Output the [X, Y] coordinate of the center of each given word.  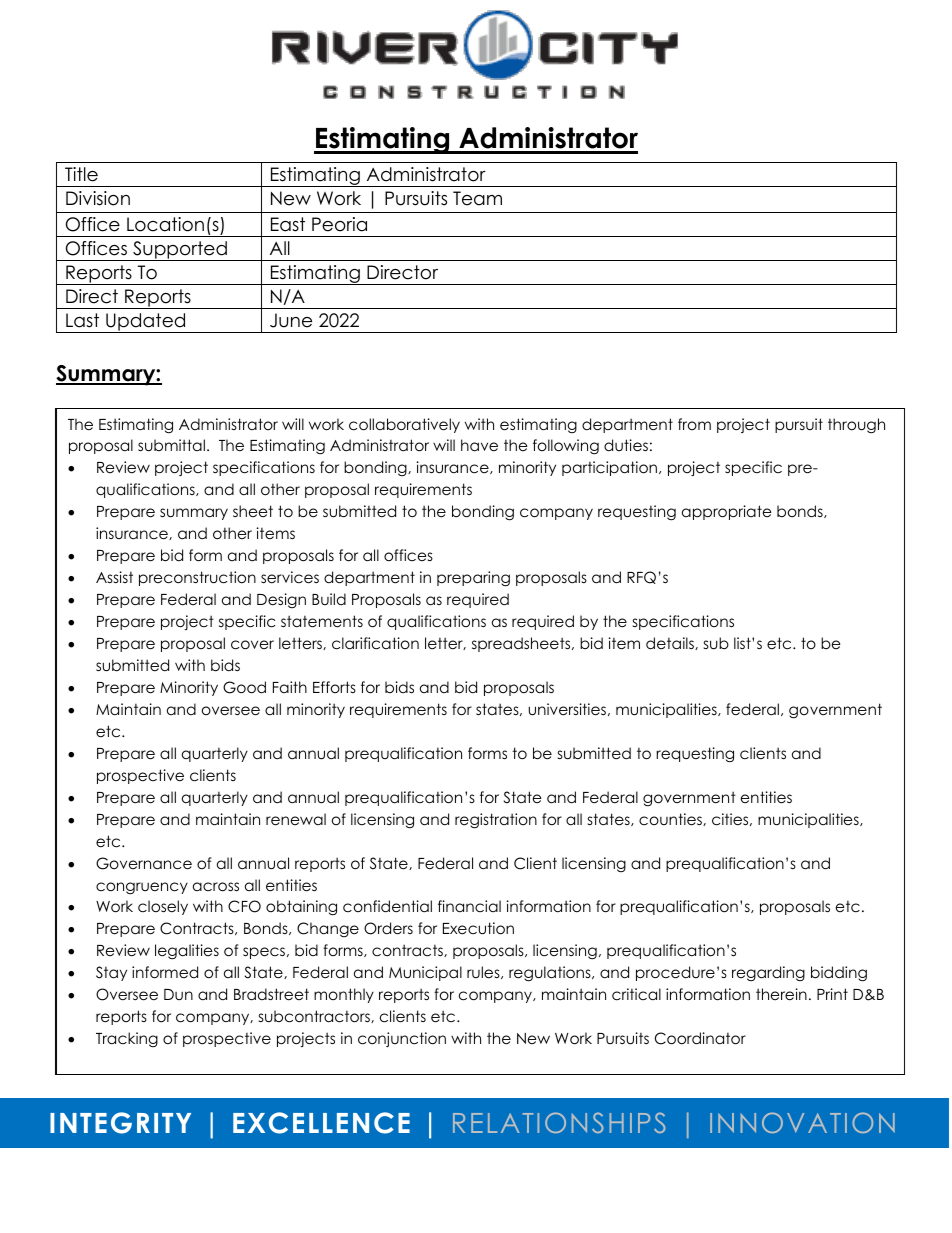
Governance [144, 863]
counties [671, 819]
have [479, 445]
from [694, 424]
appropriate [727, 512]
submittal [171, 445]
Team [477, 198]
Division [98, 198]
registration [496, 821]
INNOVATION [802, 1122]
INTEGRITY [120, 1123]
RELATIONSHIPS [559, 1122]
